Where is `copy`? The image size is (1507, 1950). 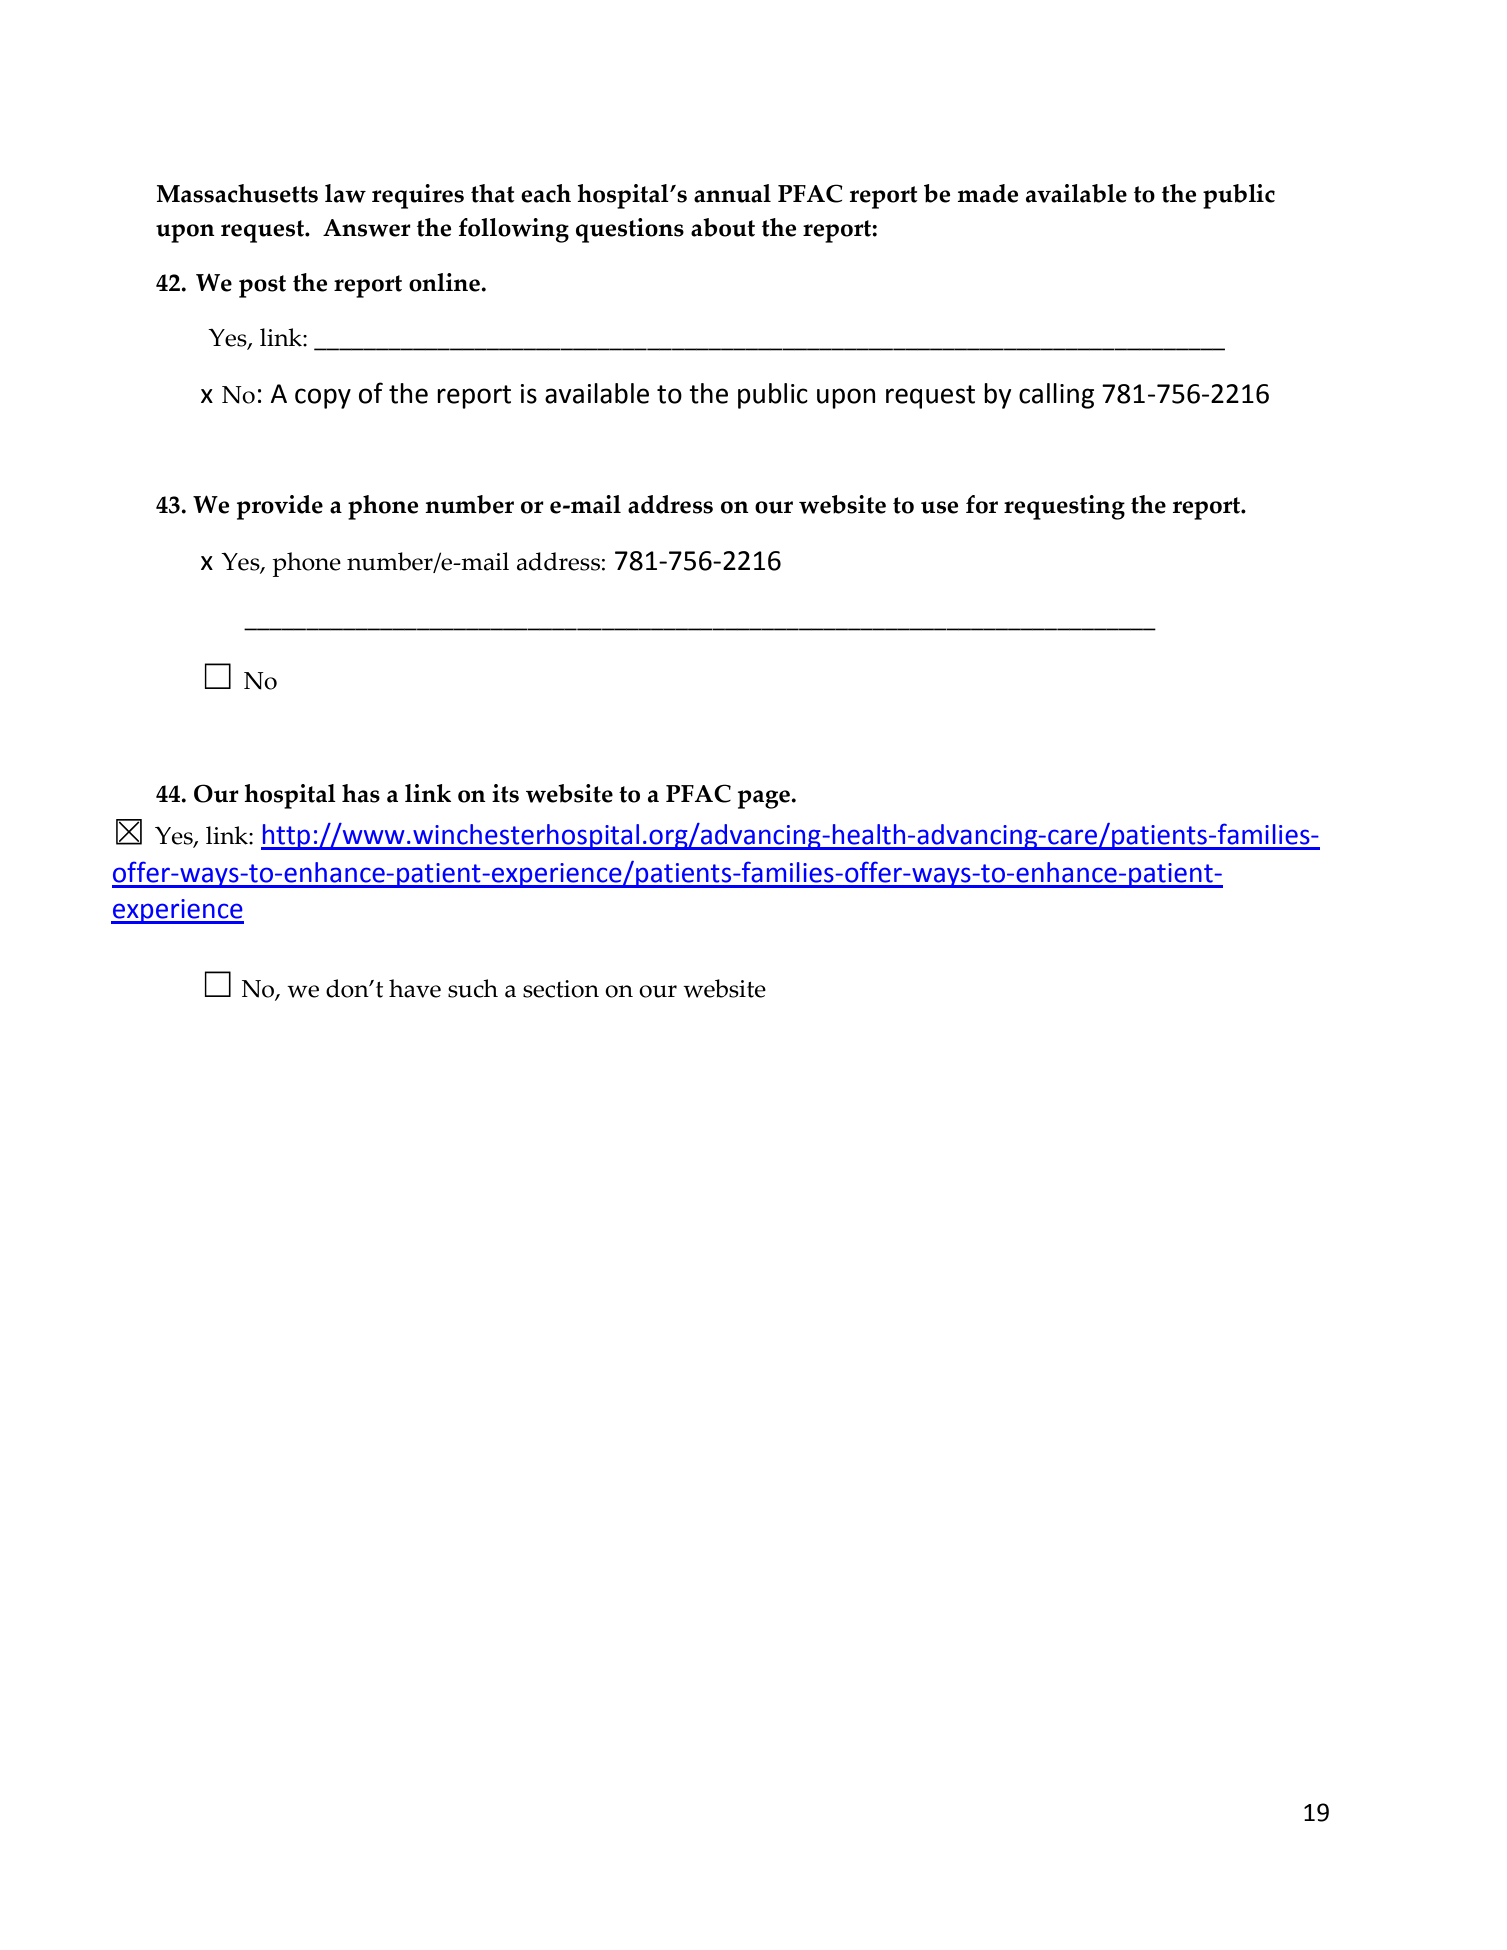 copy is located at coordinates (323, 398).
